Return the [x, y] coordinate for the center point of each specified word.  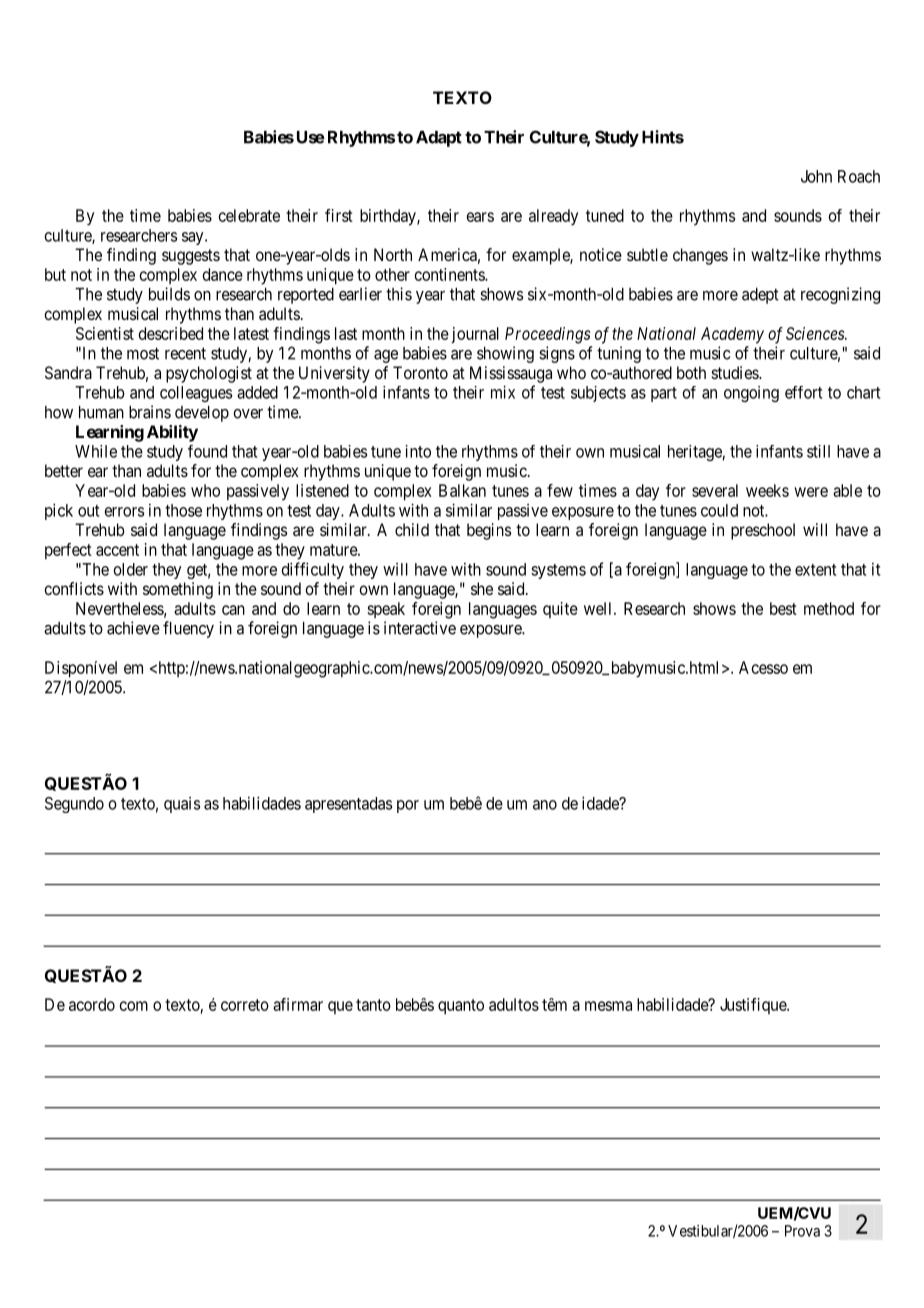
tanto [373, 1005]
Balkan [462, 490]
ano [545, 805]
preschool [763, 531]
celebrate [249, 215]
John [816, 176]
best [783, 608]
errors [124, 512]
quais [182, 805]
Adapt [439, 139]
